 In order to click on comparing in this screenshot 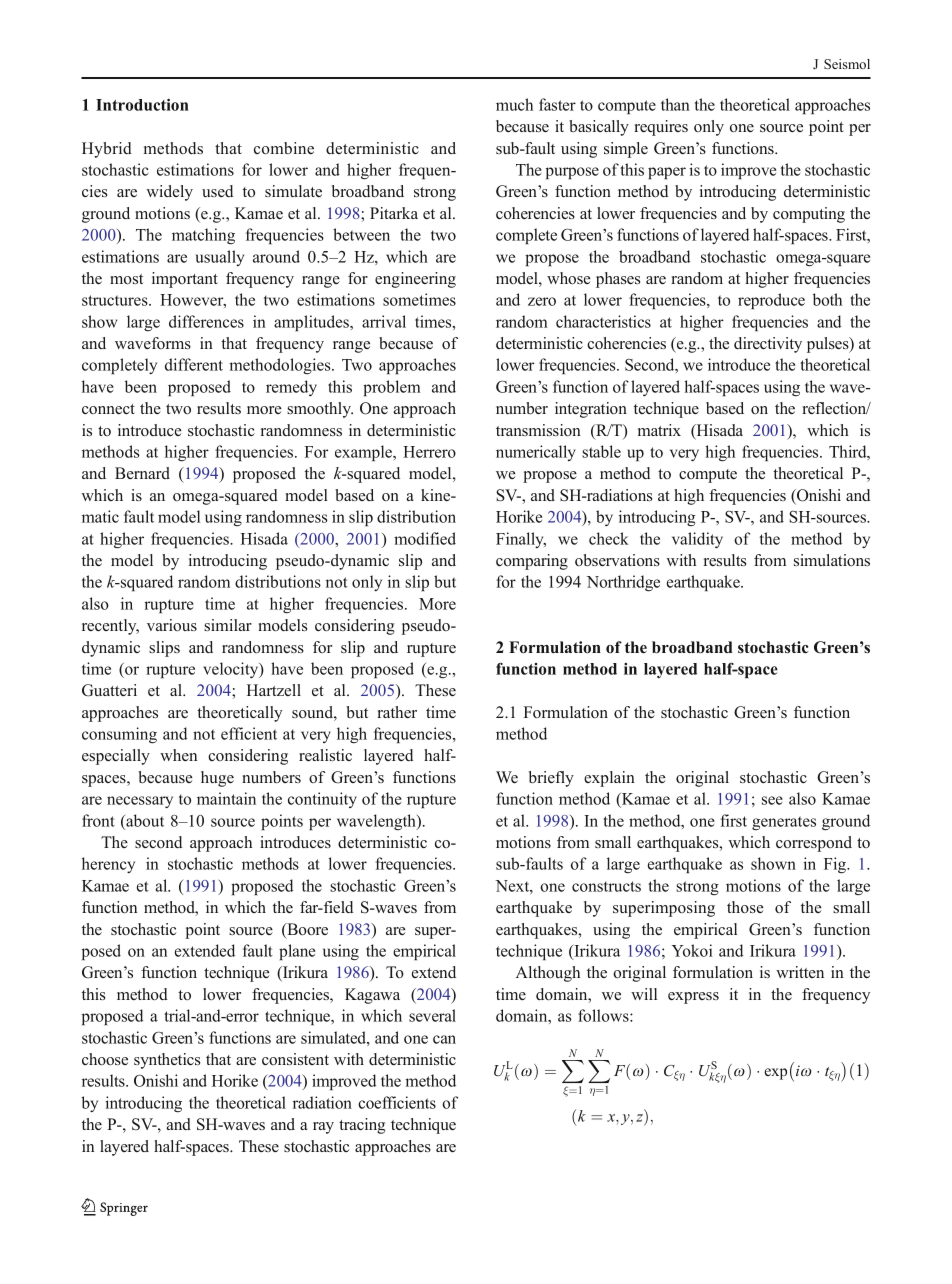, I will do `click(532, 562)`.
